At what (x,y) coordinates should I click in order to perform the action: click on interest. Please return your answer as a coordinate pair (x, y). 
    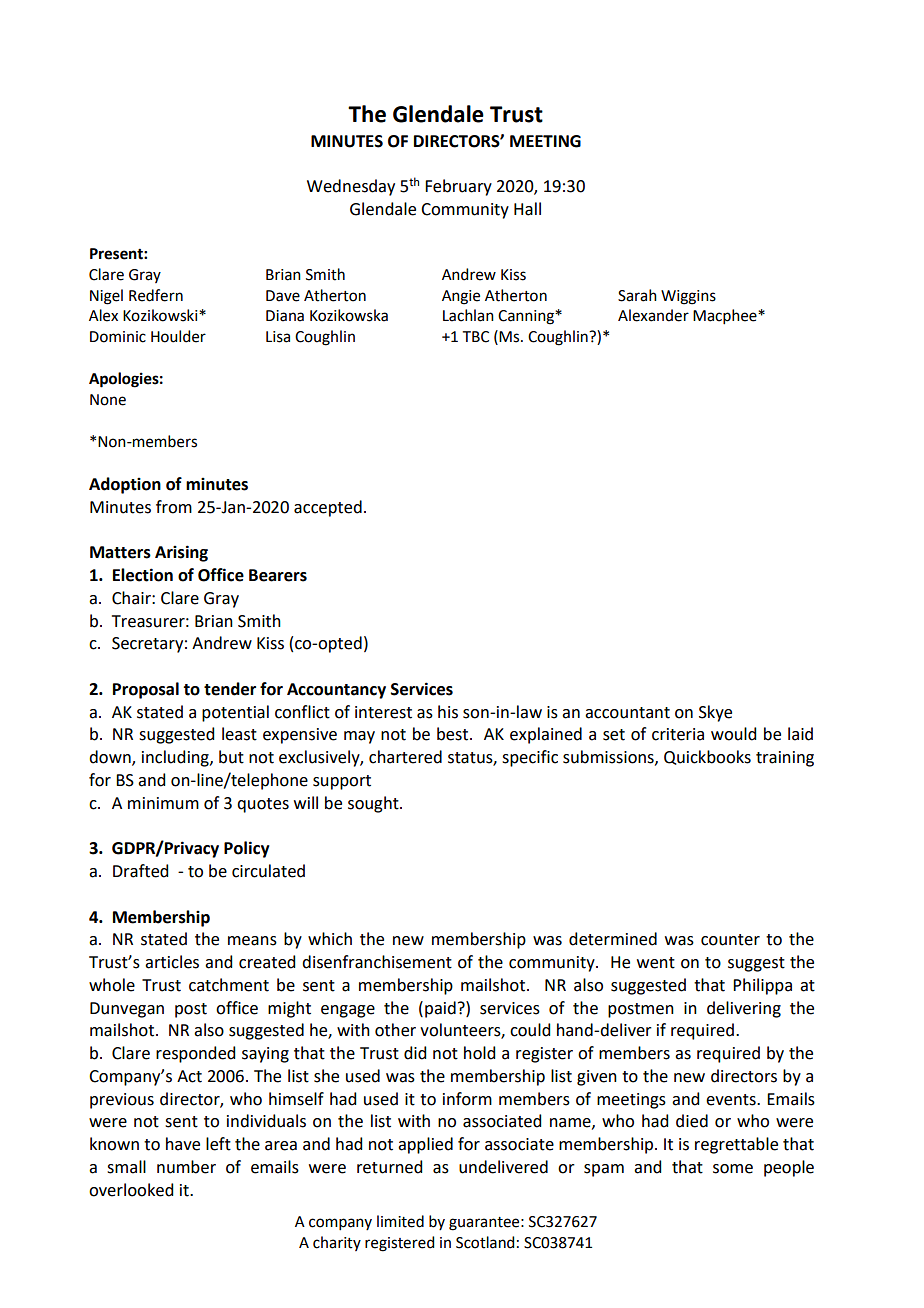
    Looking at the image, I should click on (383, 712).
